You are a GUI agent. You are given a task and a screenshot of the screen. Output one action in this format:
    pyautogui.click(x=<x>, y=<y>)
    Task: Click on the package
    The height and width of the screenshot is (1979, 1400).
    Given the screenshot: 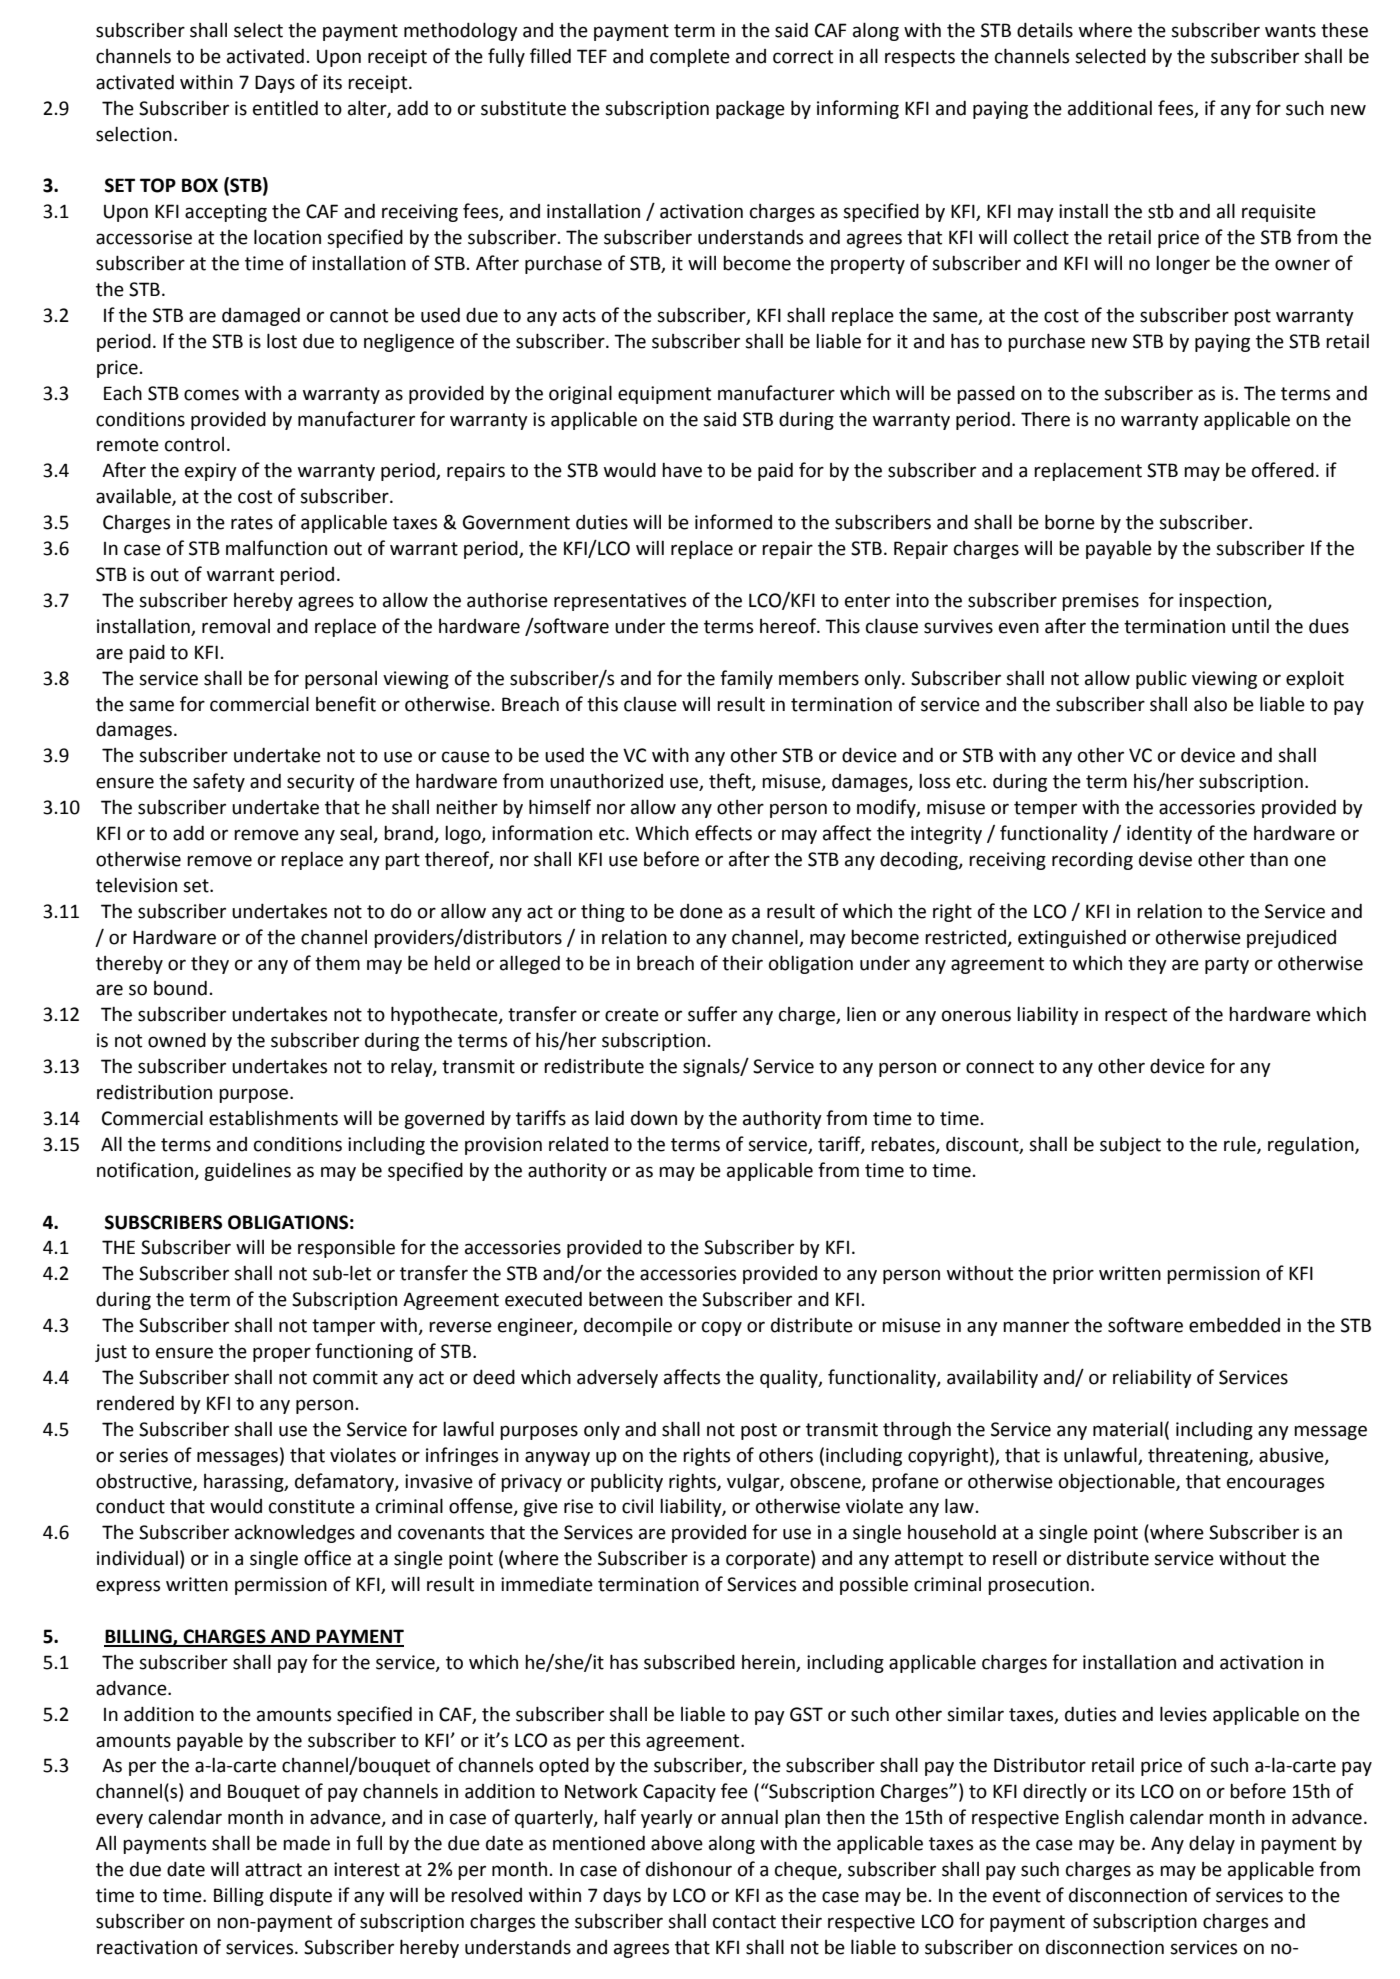 What is the action you would take?
    pyautogui.click(x=750, y=109)
